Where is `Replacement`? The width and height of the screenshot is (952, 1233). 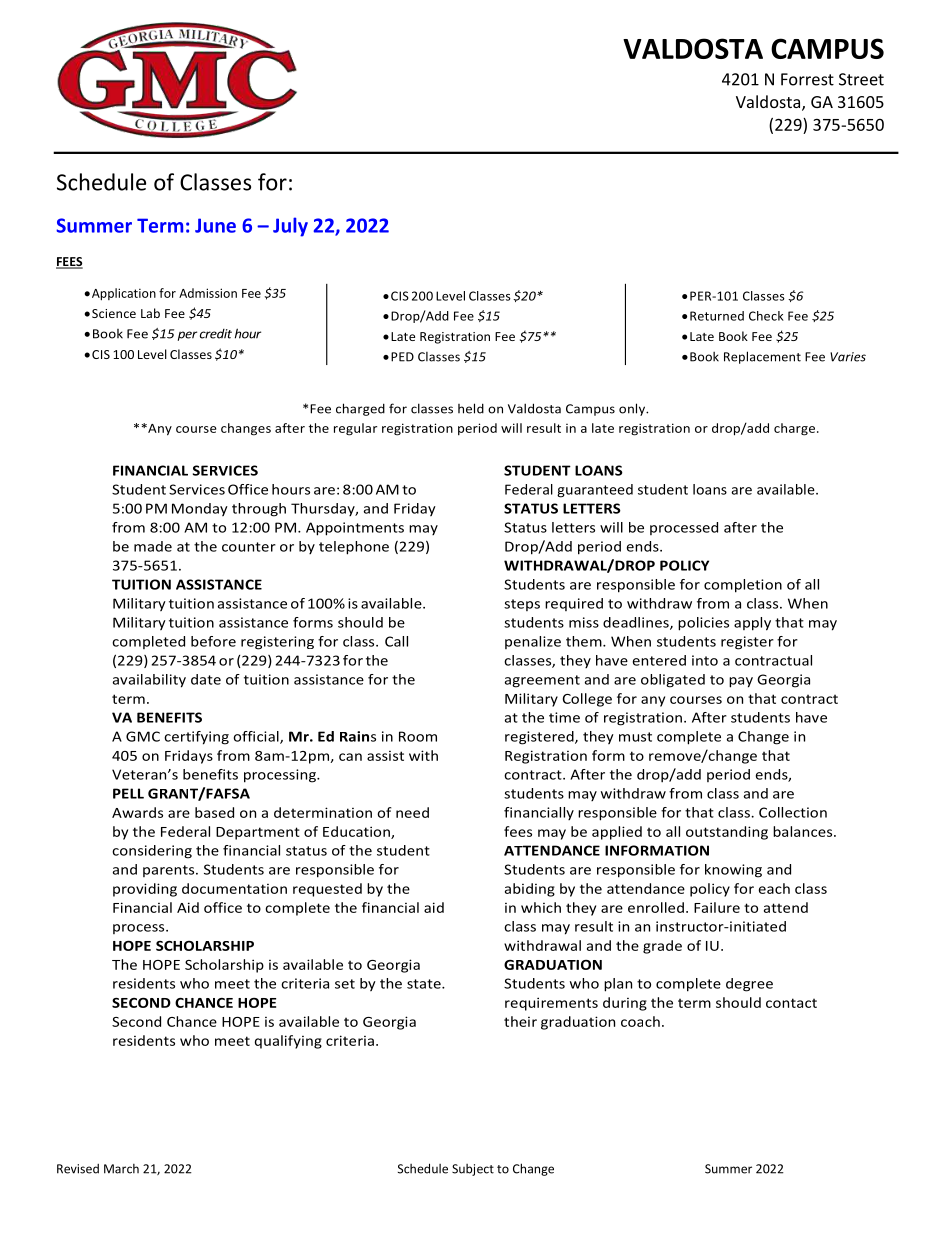 Replacement is located at coordinates (762, 357).
